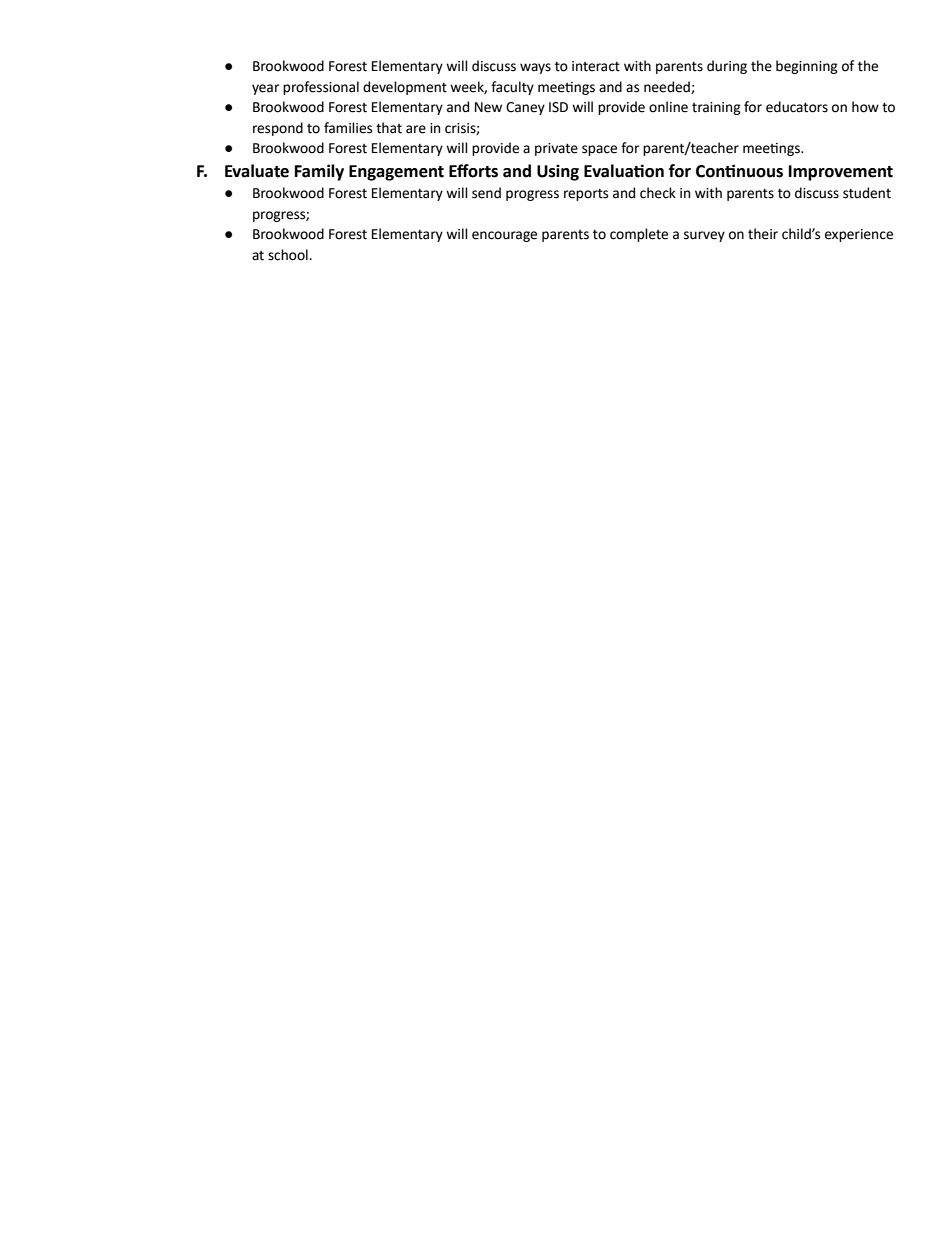  I want to click on professional, so click(321, 88).
